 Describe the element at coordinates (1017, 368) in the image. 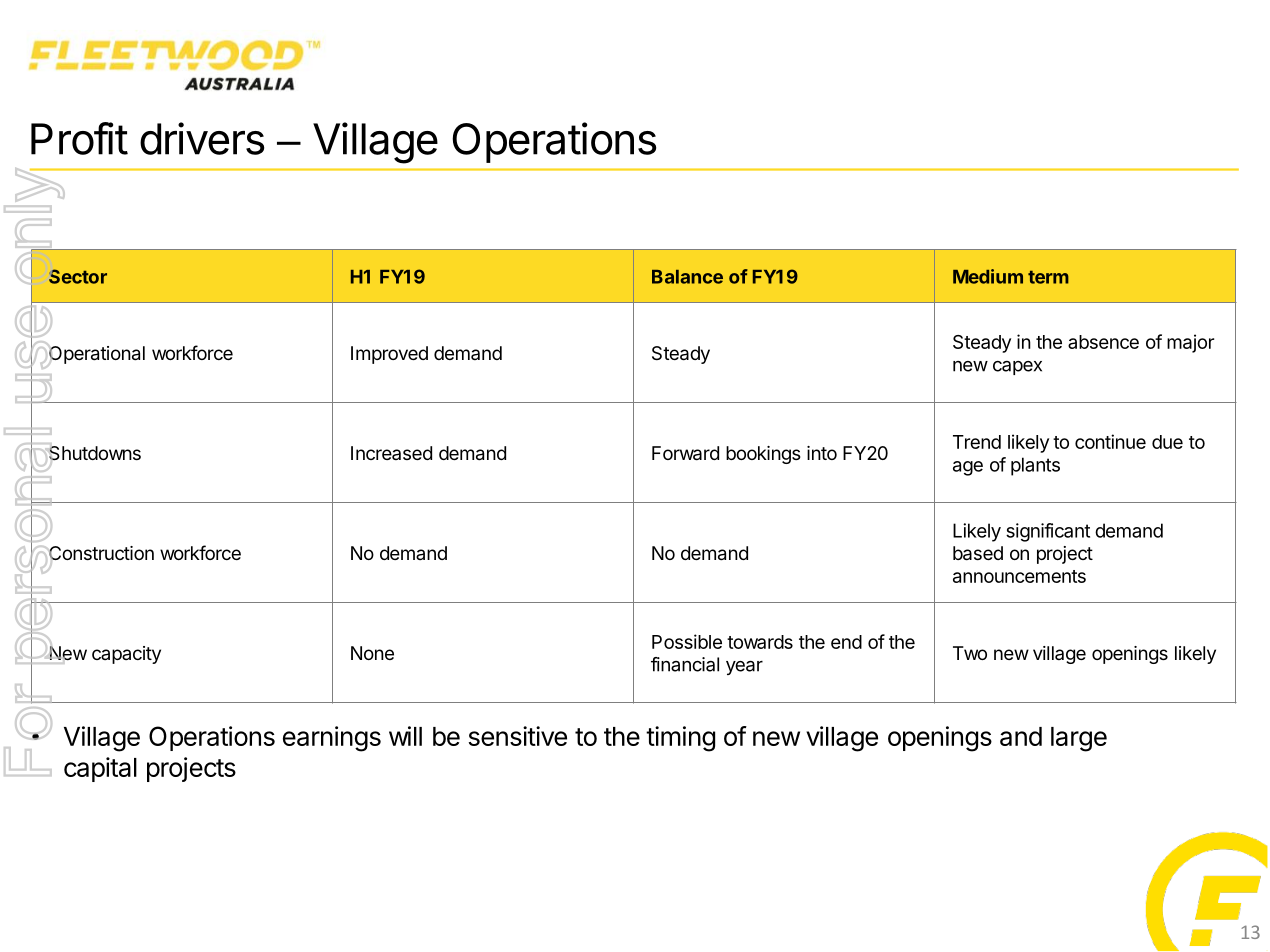

I see `capex` at that location.
